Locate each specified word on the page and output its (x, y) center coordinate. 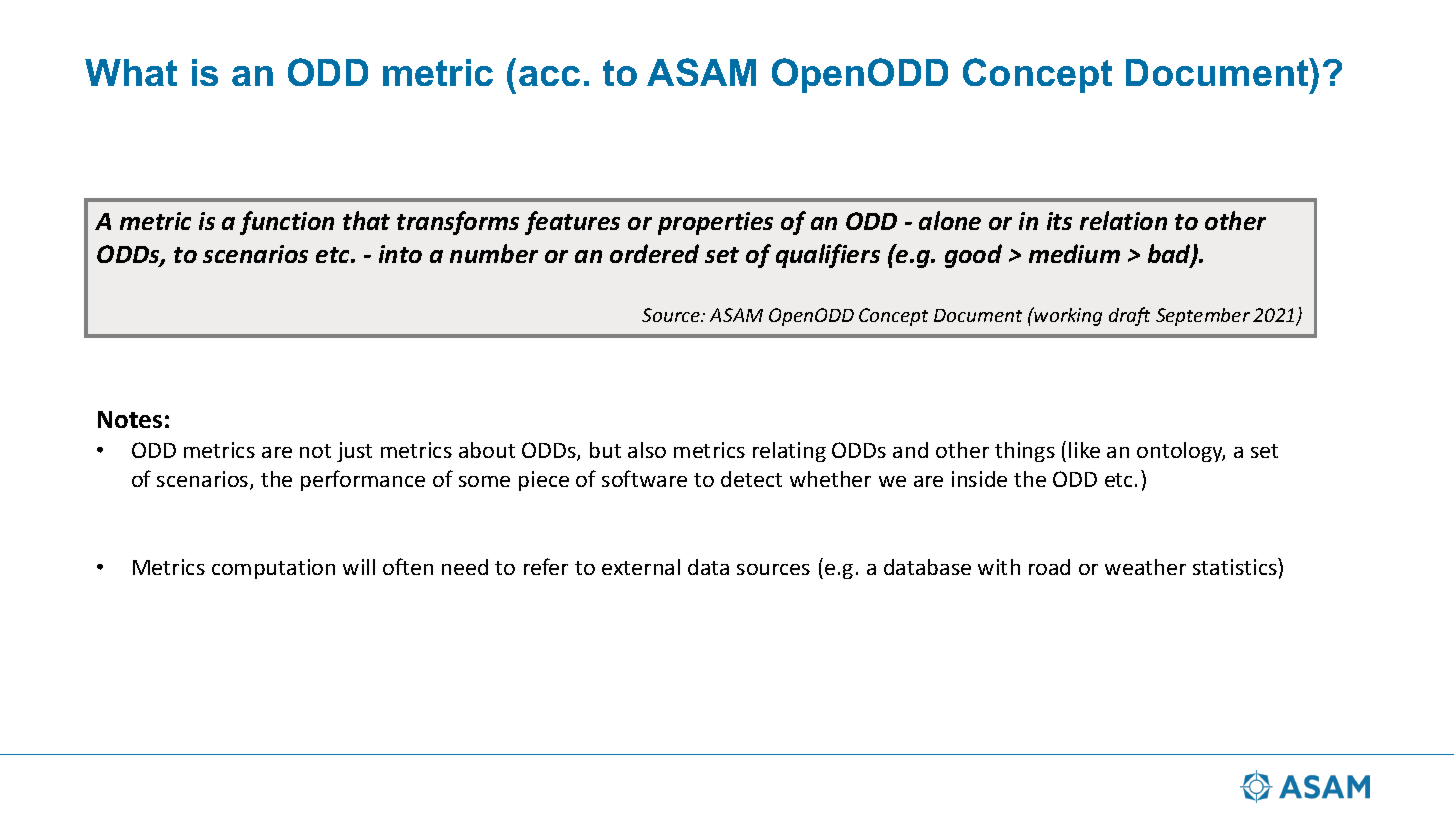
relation (1123, 220)
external (641, 567)
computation (273, 569)
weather (1145, 567)
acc (549, 76)
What (131, 72)
